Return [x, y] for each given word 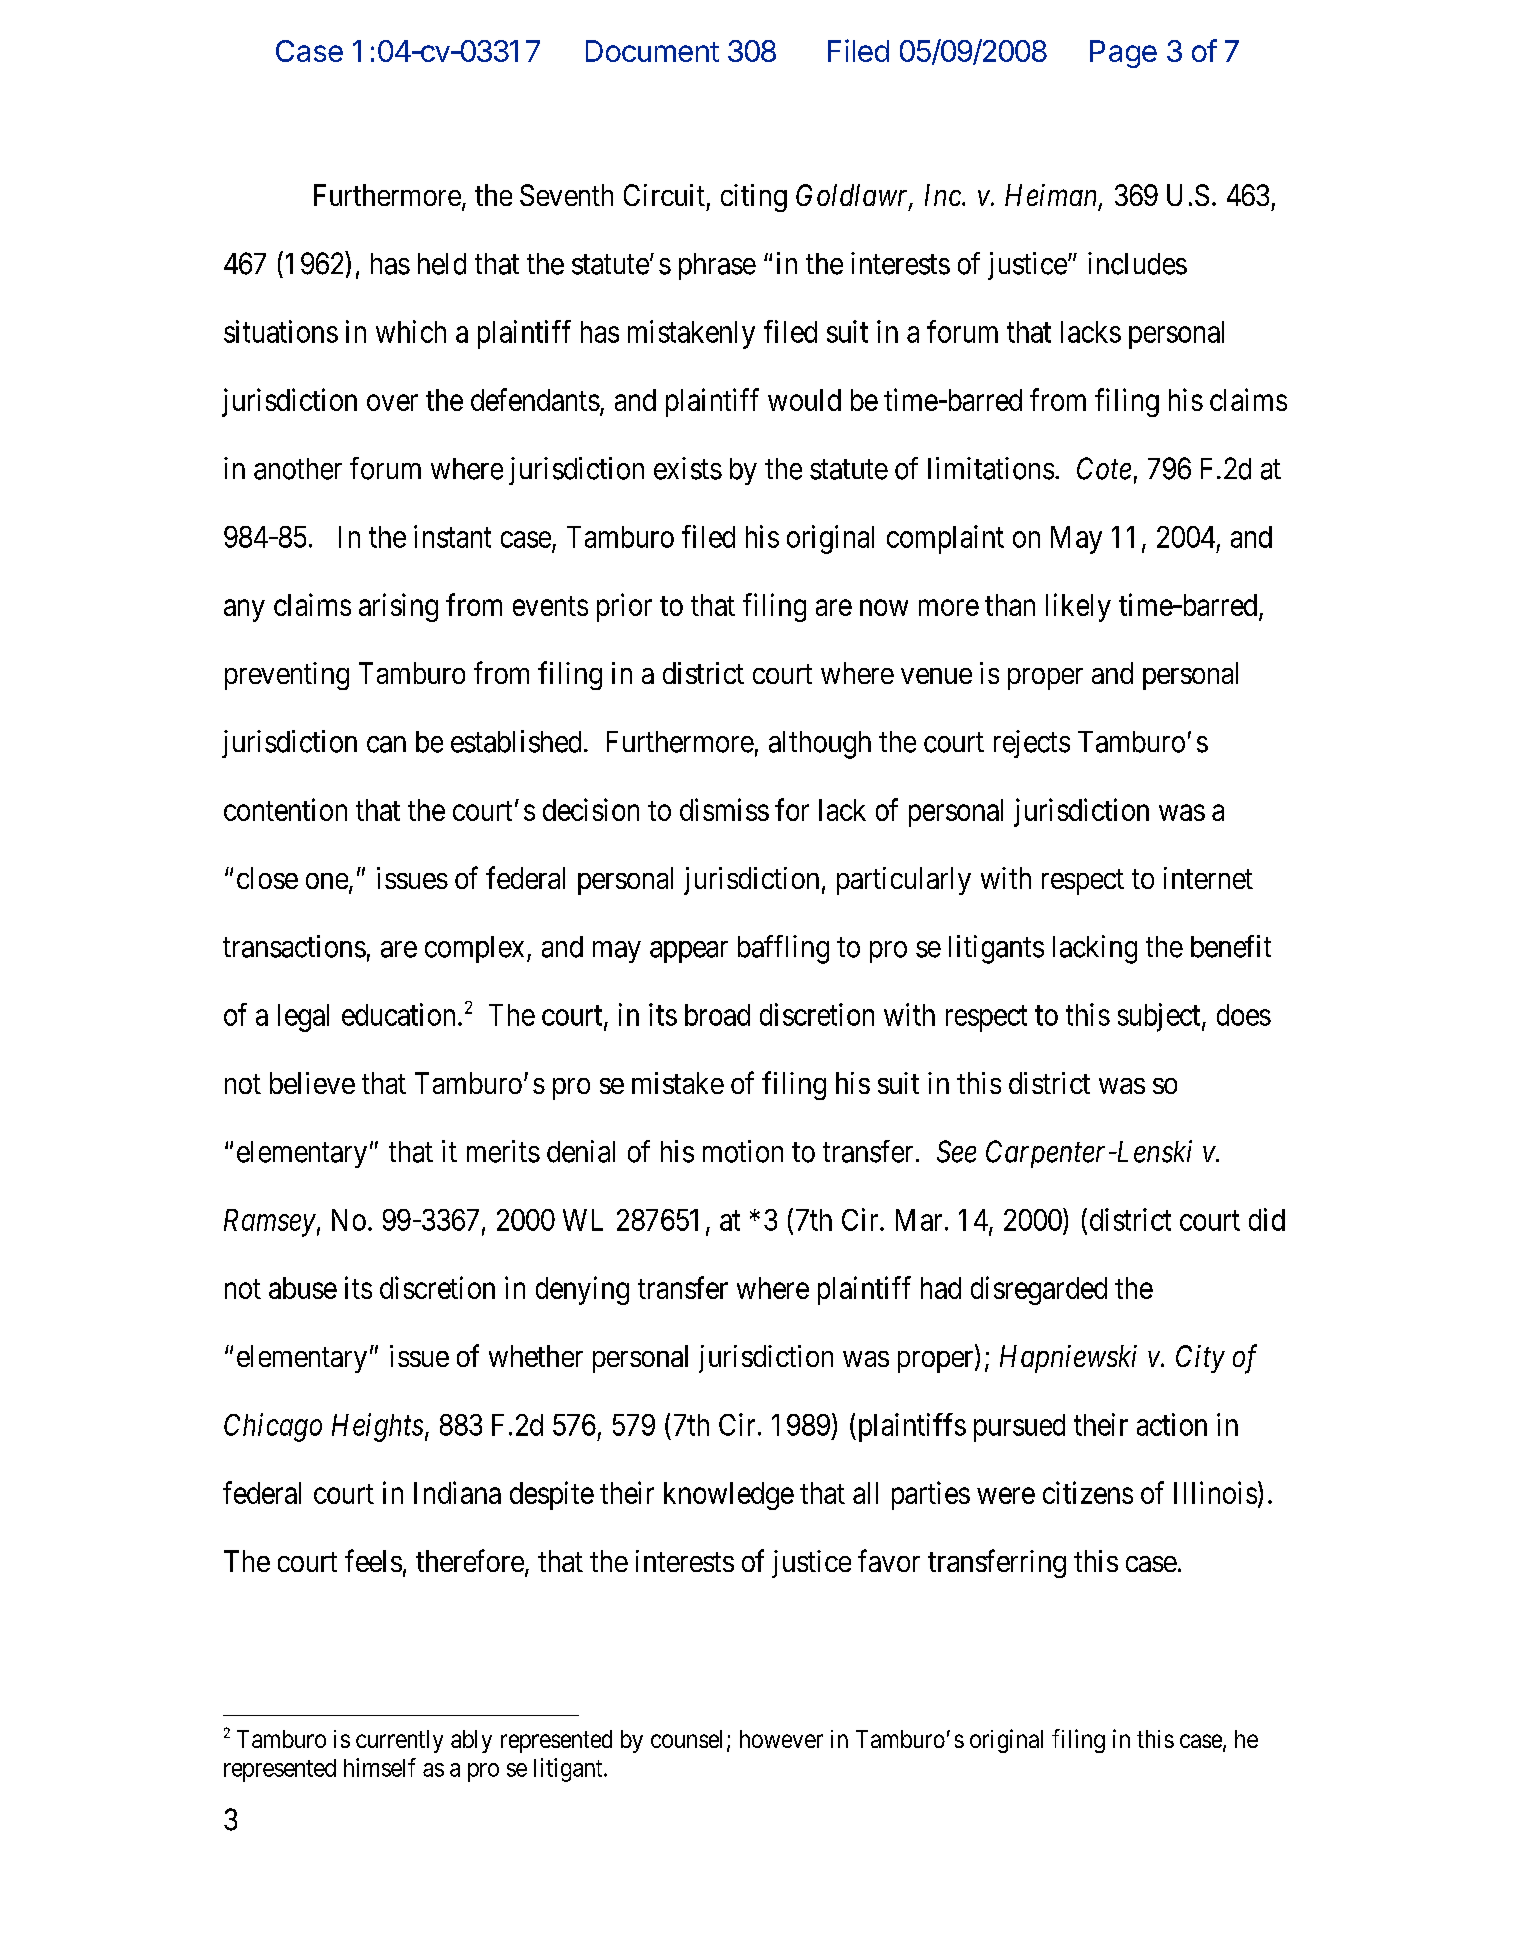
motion [743, 1151]
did [1267, 1219]
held [442, 264]
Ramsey [270, 1223]
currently [399, 1741]
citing [754, 198]
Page [1123, 54]
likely [1078, 607]
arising [398, 607]
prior [624, 607]
